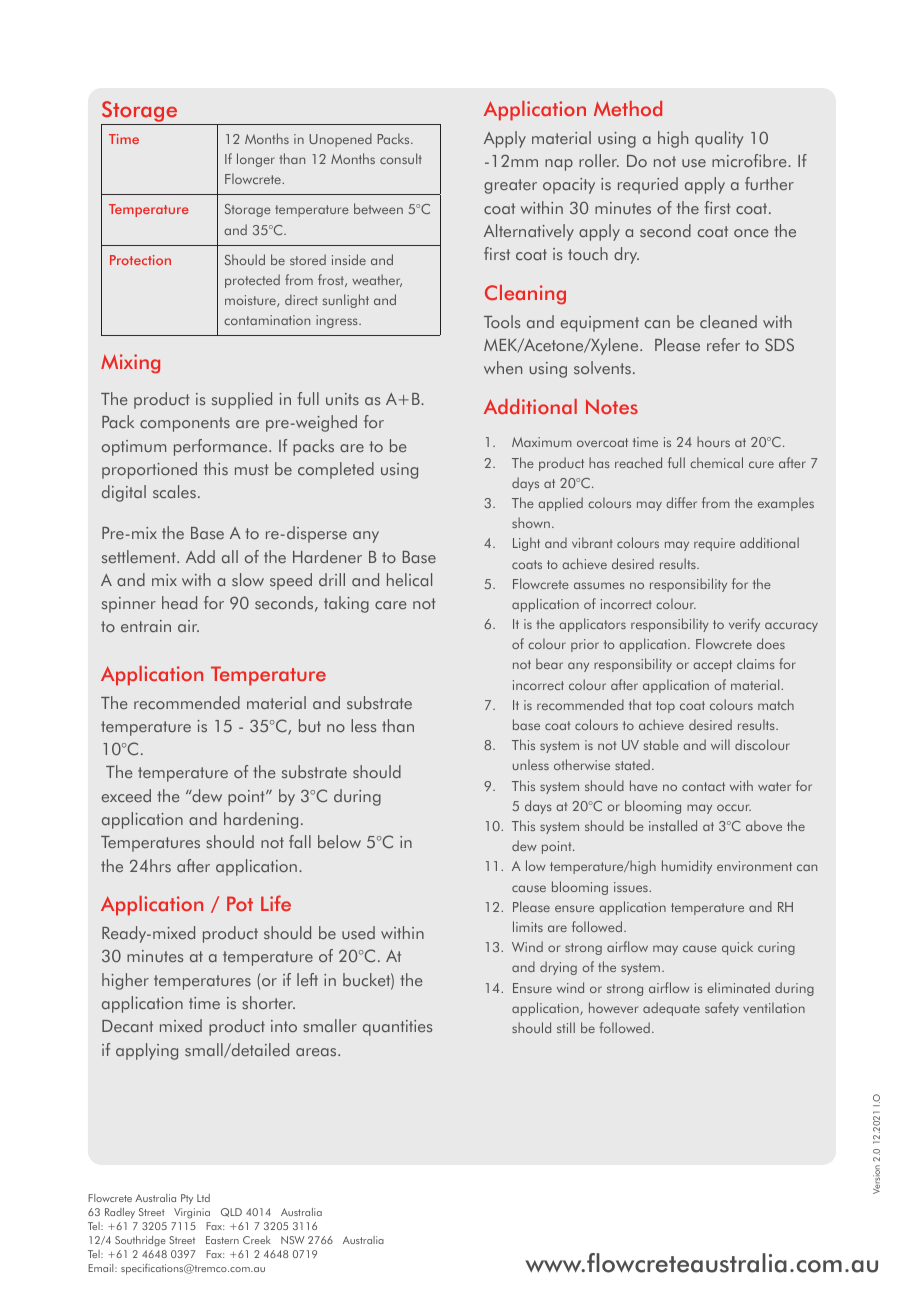 This screenshot has width=924, height=1308. I want to click on refer, so click(723, 344).
